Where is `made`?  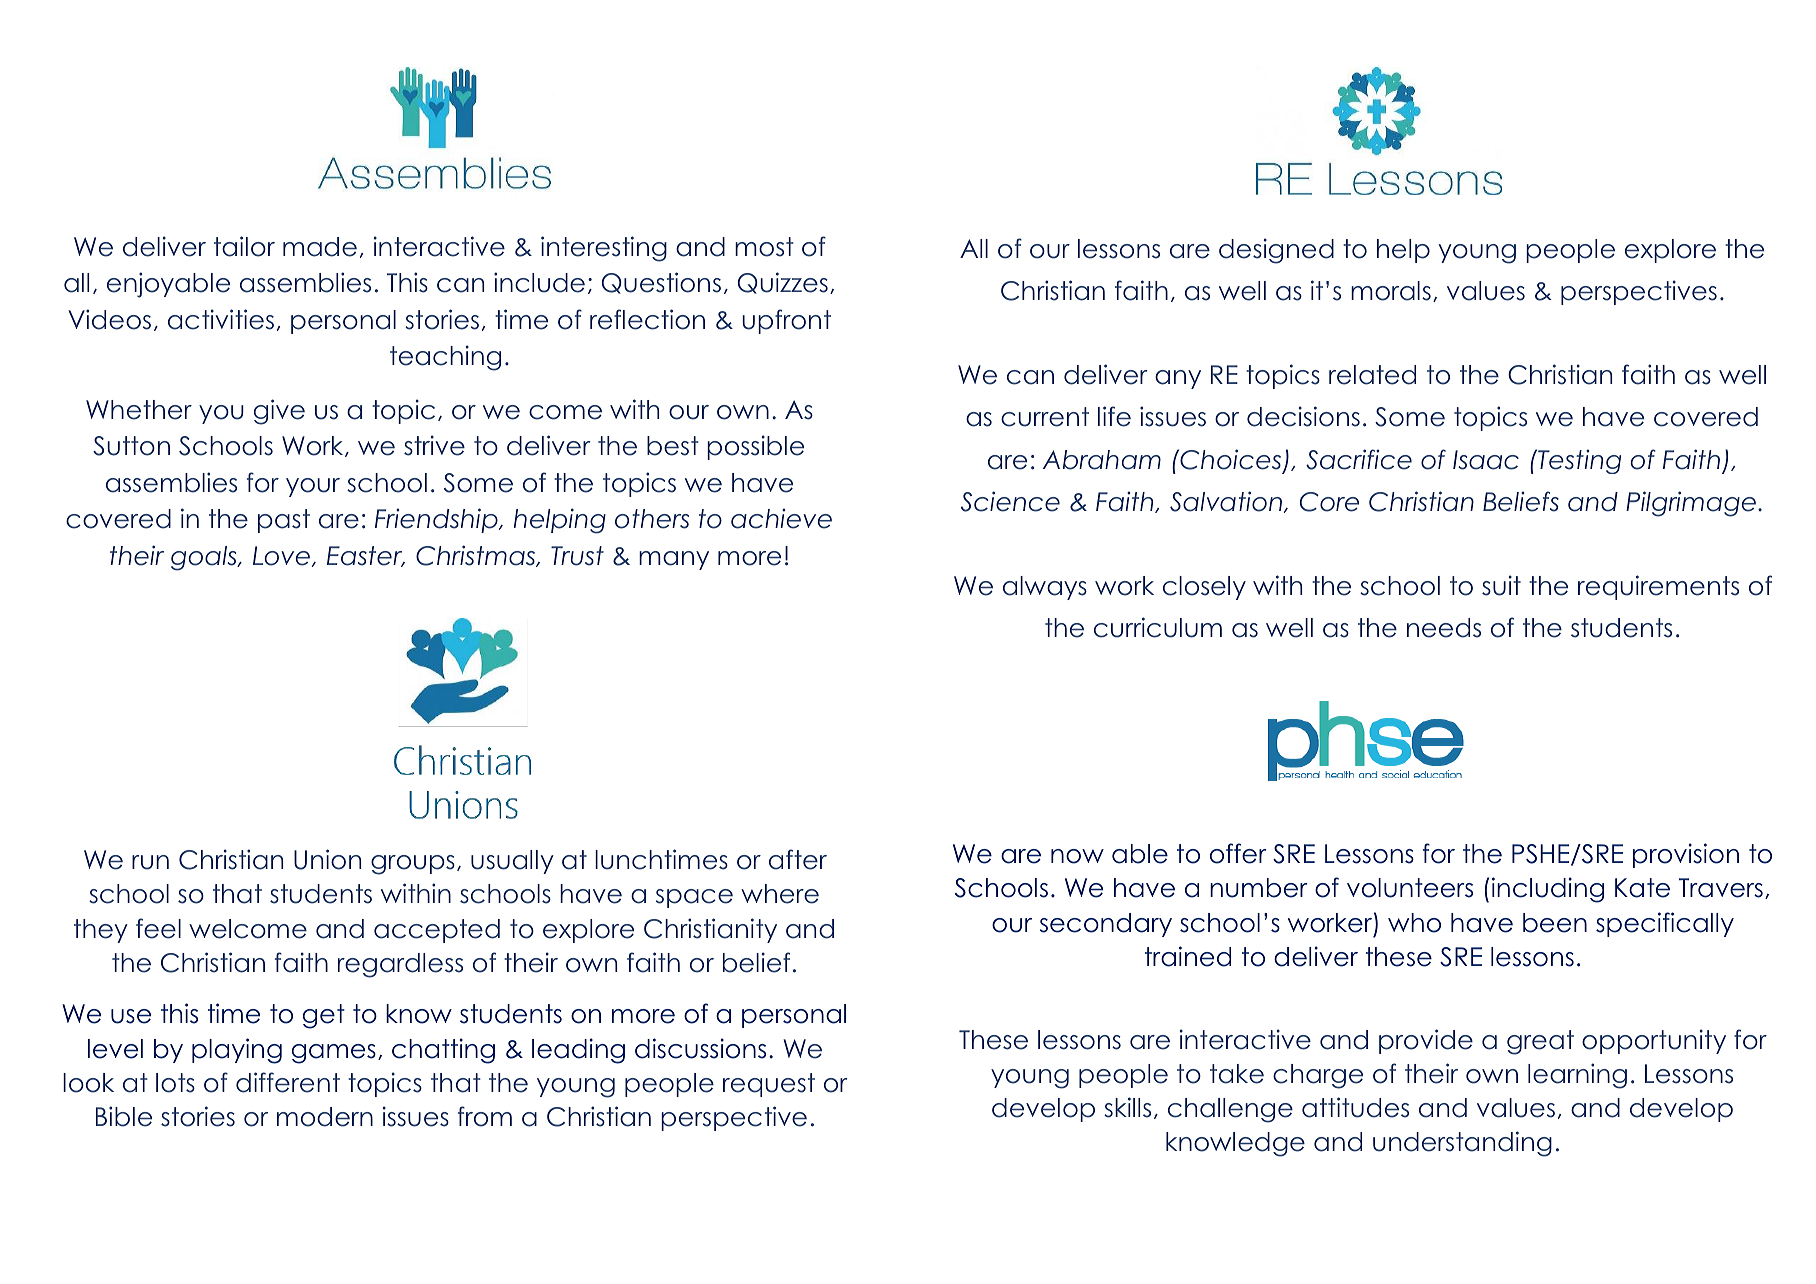 made is located at coordinates (320, 247).
